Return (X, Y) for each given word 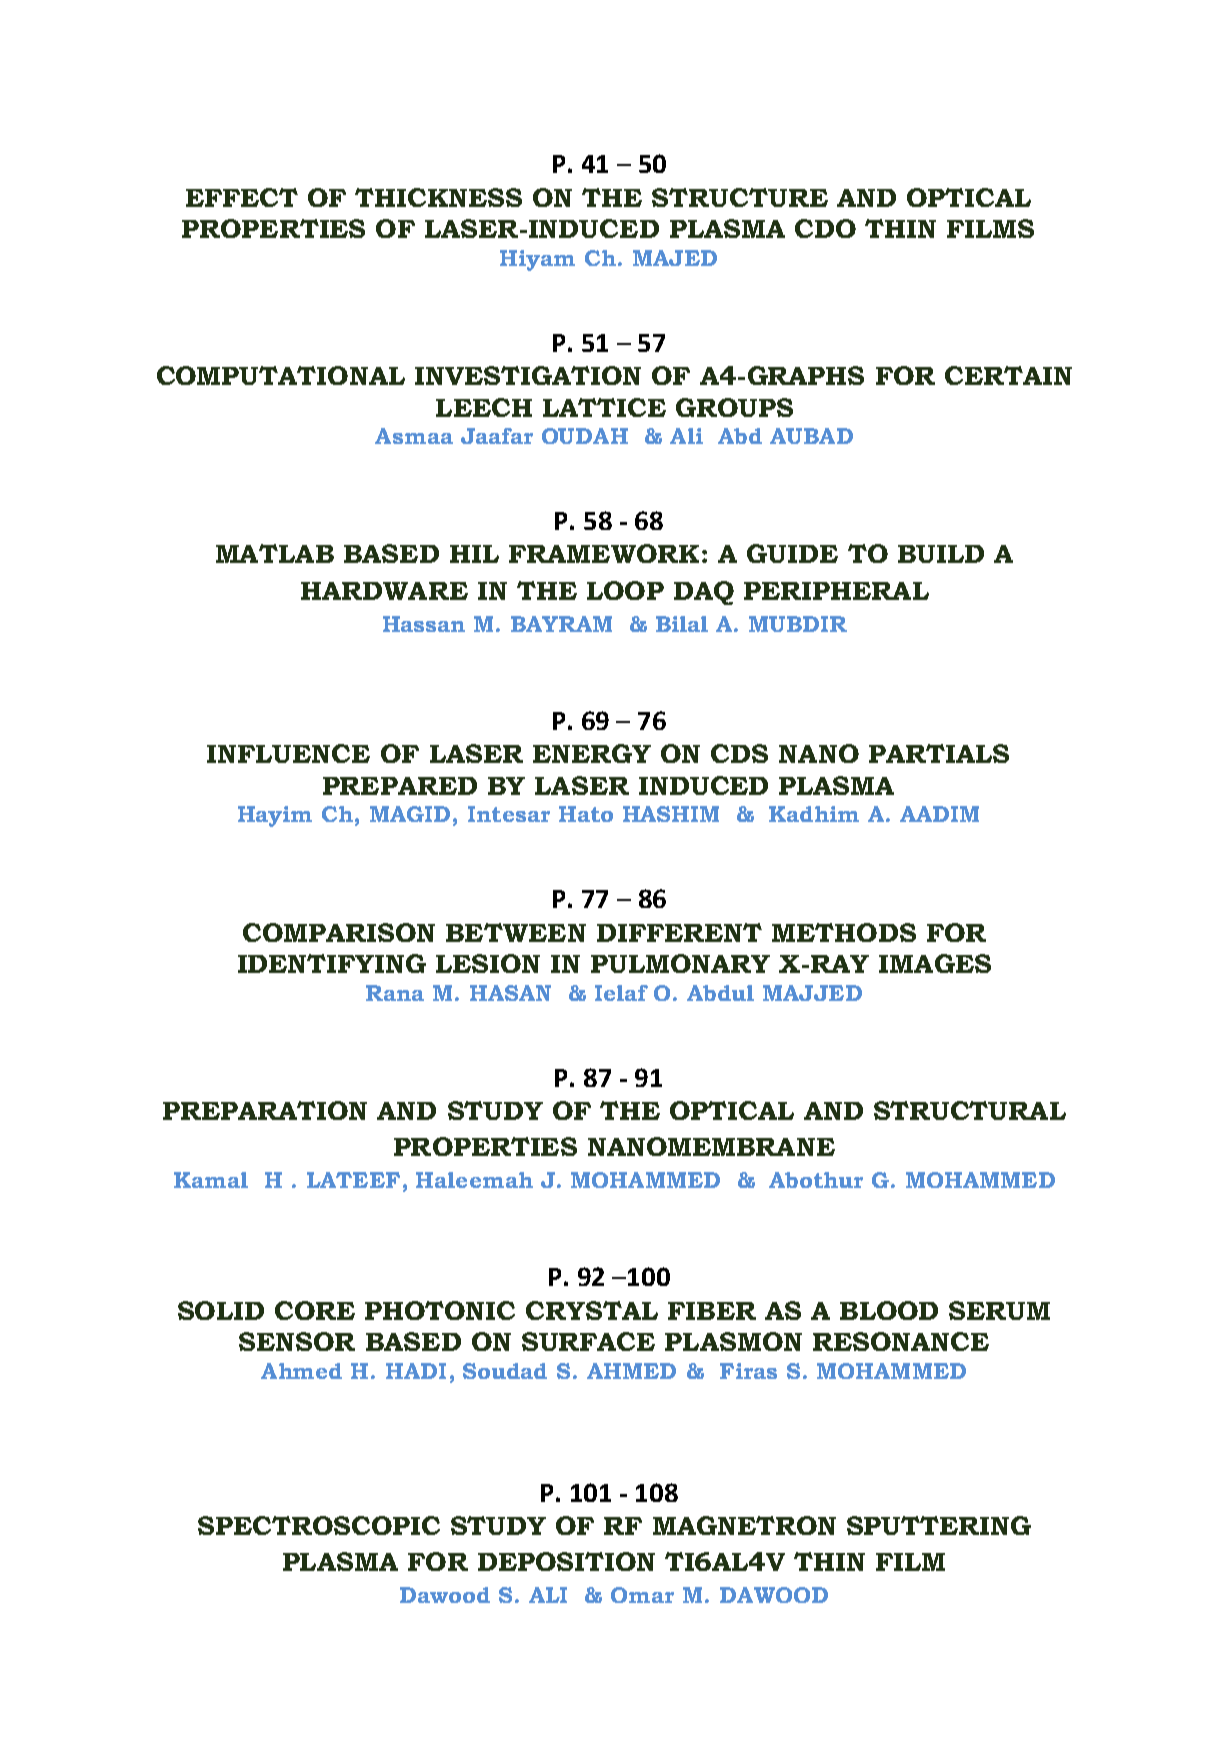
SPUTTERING (939, 1525)
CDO (825, 228)
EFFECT (242, 197)
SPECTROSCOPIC (319, 1525)
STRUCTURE (740, 197)
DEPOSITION (566, 1561)
